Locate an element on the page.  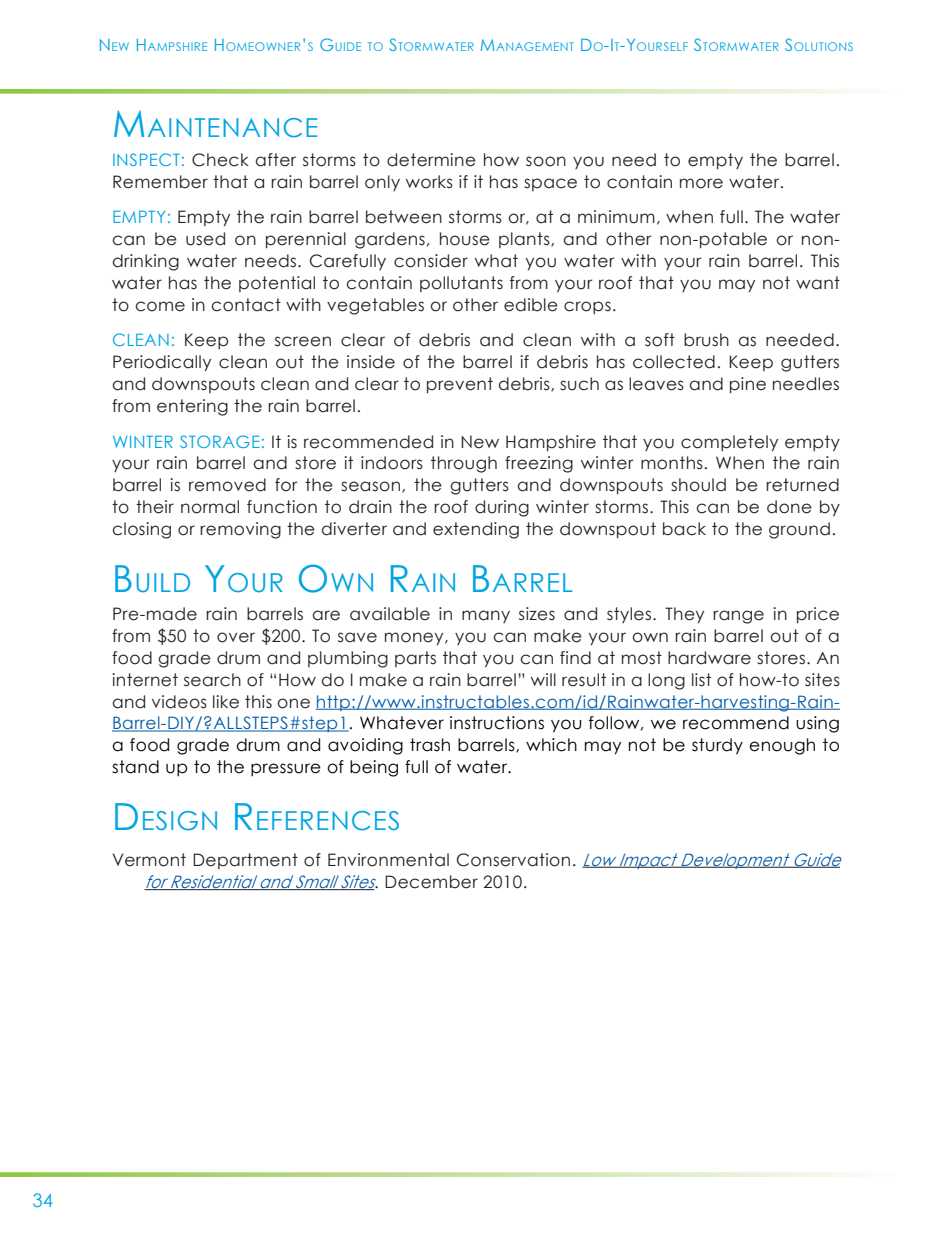
more is located at coordinates (701, 183).
